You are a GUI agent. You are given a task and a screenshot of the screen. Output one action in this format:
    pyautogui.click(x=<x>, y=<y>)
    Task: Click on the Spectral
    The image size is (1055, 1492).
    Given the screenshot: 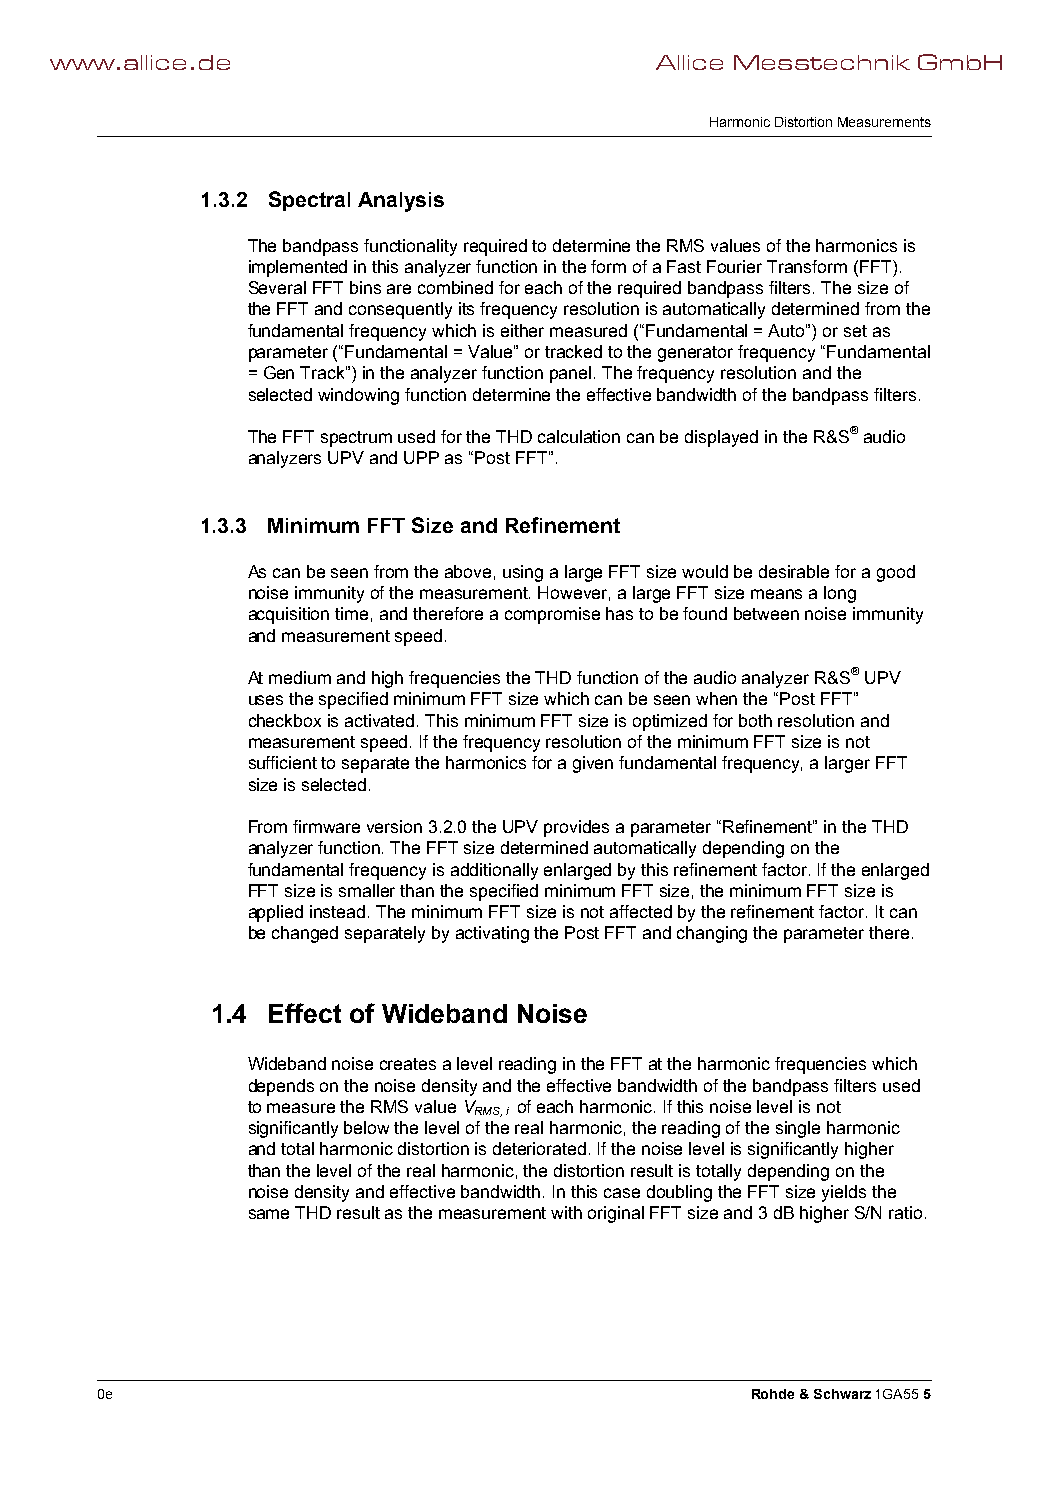 What is the action you would take?
    pyautogui.click(x=309, y=201)
